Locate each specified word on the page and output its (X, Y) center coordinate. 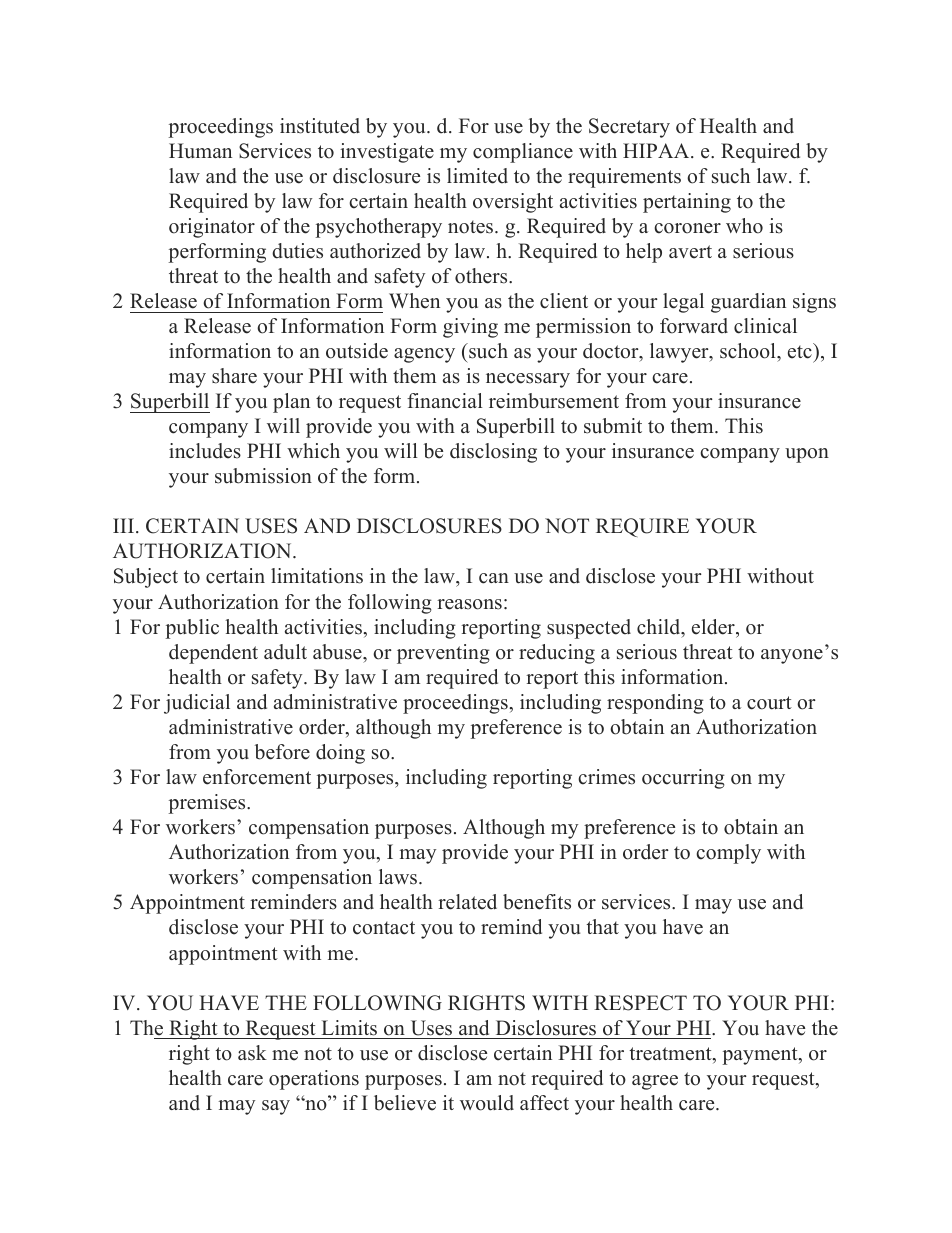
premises (208, 804)
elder (714, 627)
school (749, 351)
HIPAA (657, 150)
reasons (469, 604)
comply (728, 854)
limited (477, 176)
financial (445, 401)
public (192, 629)
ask (252, 1053)
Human (200, 151)
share (234, 376)
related (467, 902)
